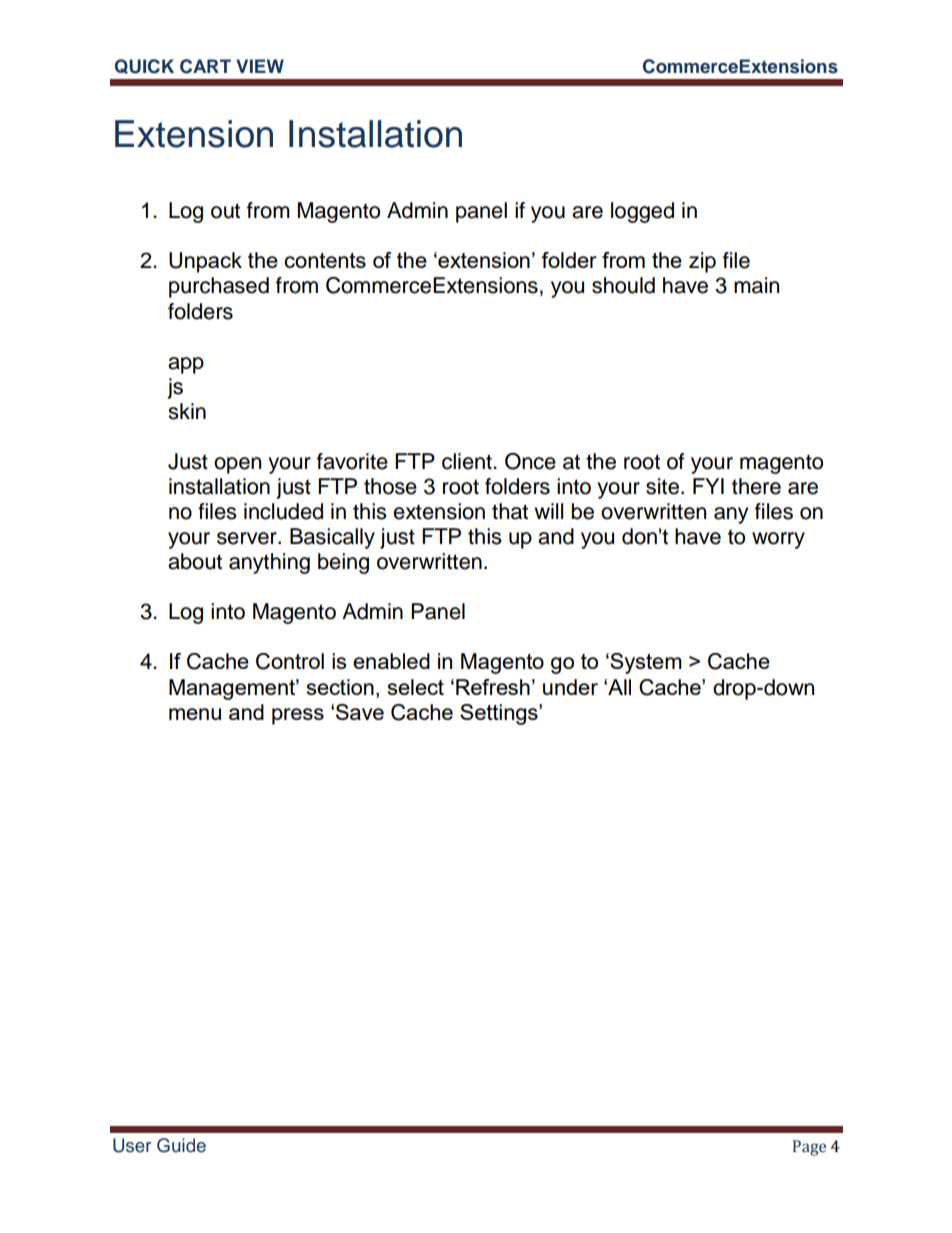 This image has width=952, height=1233. I want to click on User, so click(132, 1145).
